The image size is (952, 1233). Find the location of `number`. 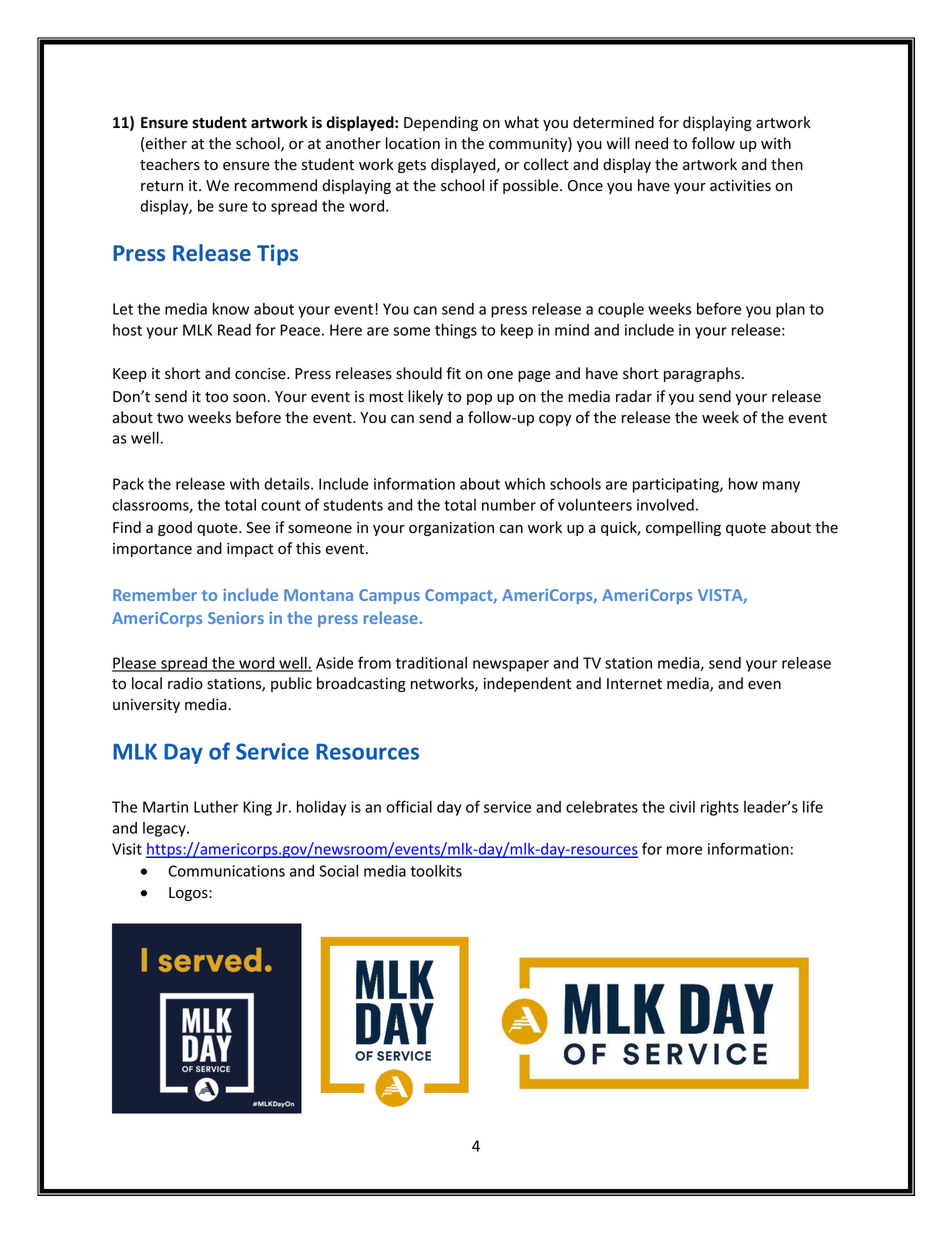

number is located at coordinates (509, 504).
